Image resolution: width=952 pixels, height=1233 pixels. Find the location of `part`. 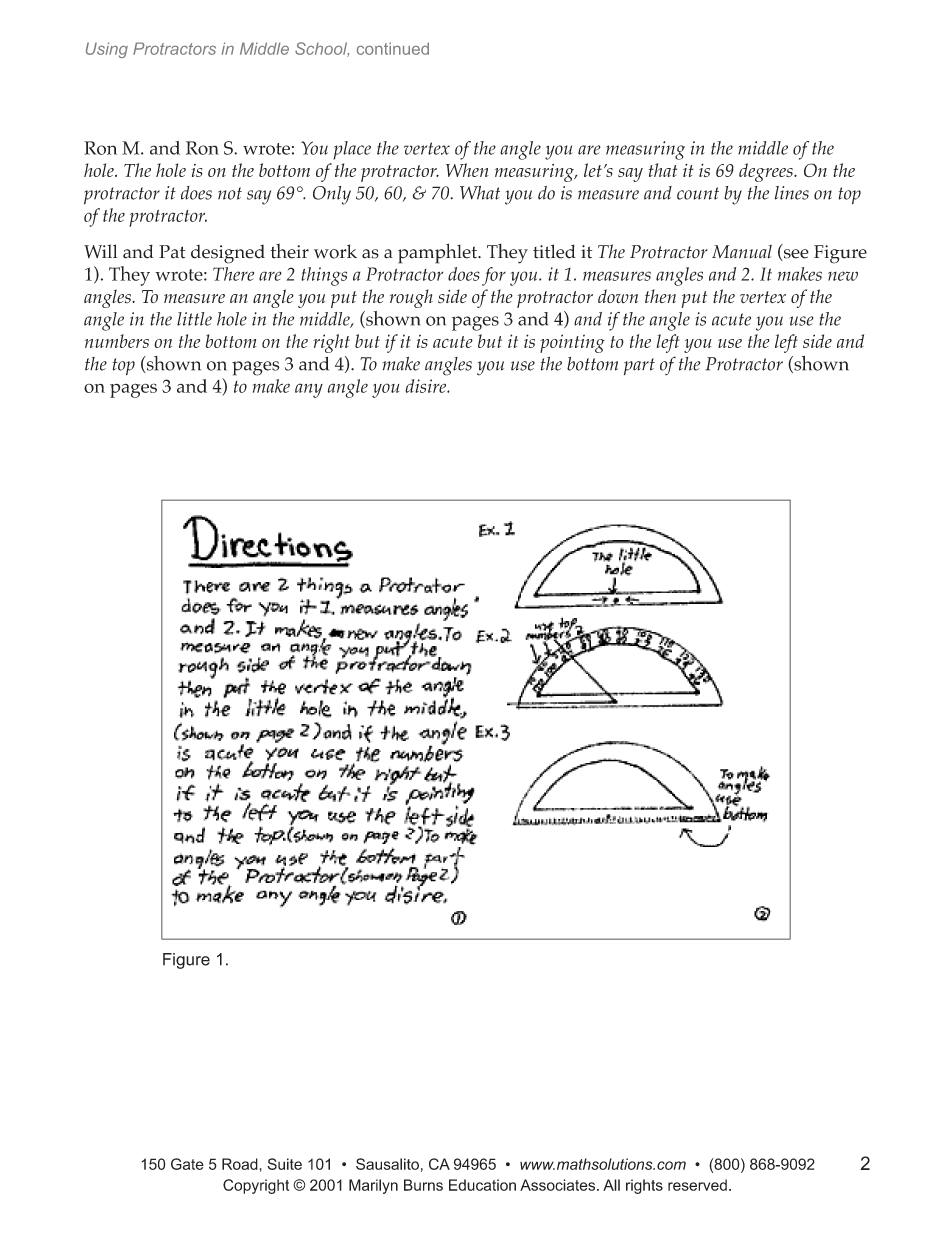

part is located at coordinates (639, 366).
